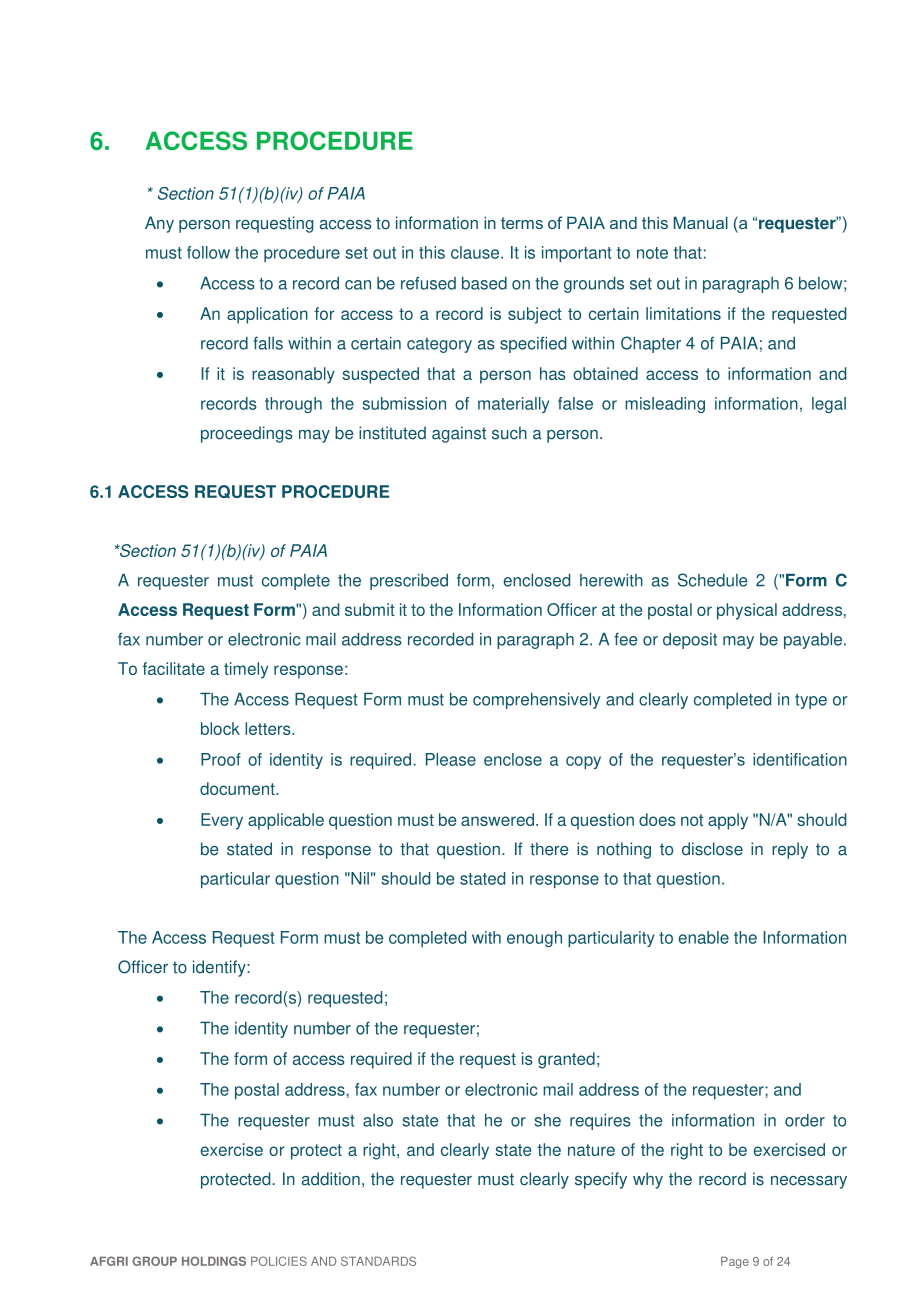 The height and width of the screenshot is (1308, 924). I want to click on Manual, so click(701, 222).
